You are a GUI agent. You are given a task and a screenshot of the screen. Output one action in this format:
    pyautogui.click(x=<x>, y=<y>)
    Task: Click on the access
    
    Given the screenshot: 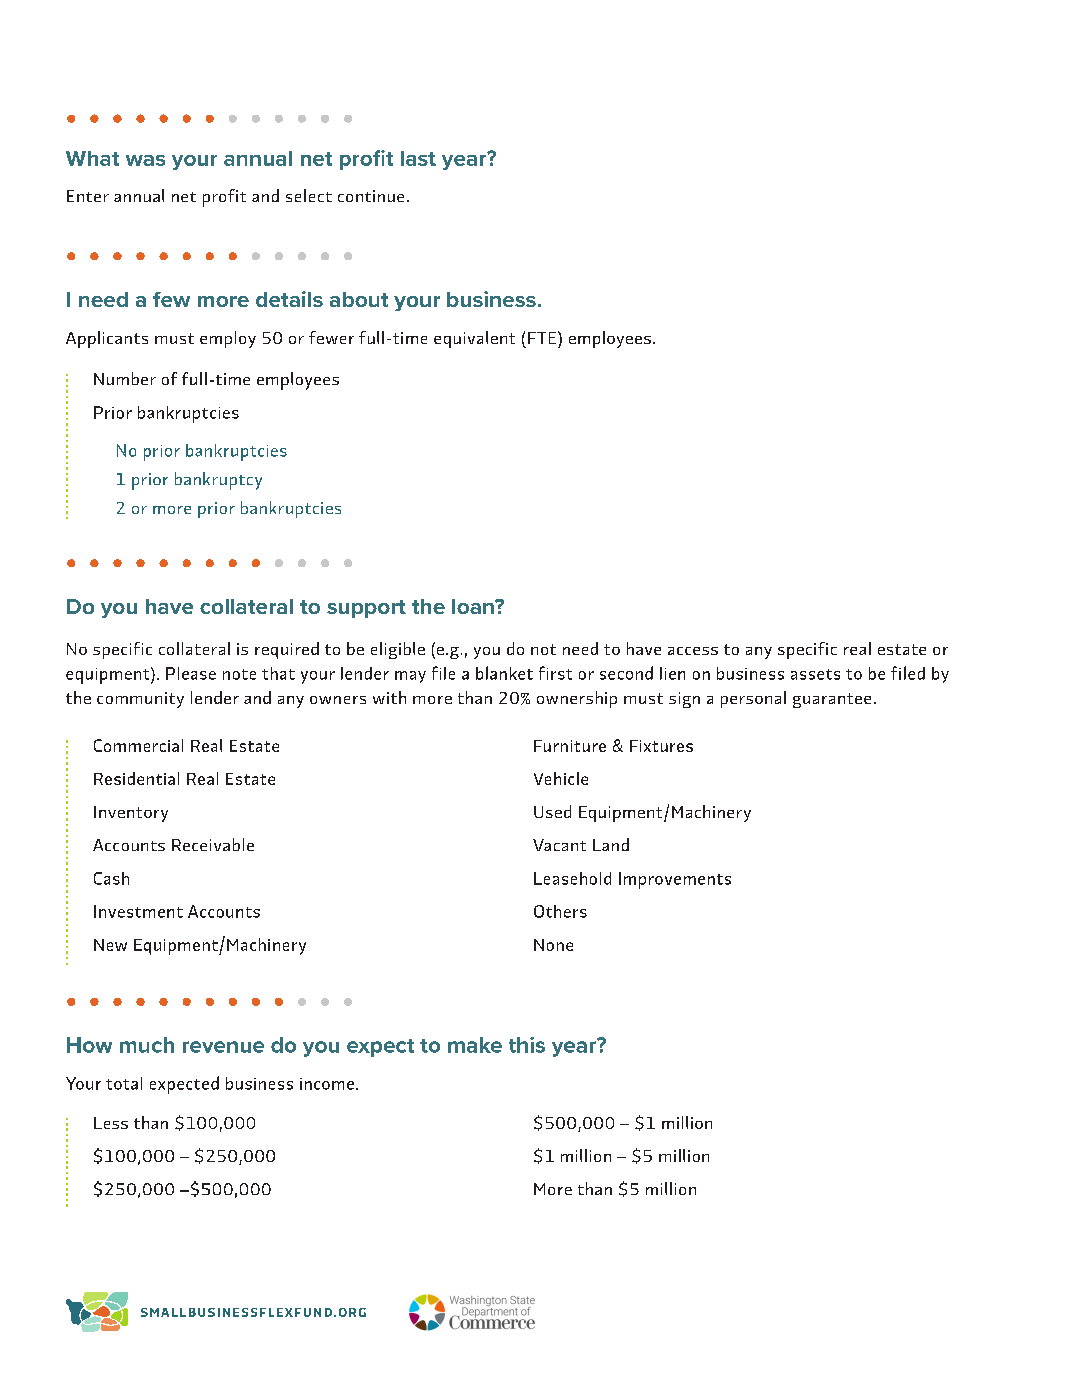 What is the action you would take?
    pyautogui.click(x=693, y=651)
